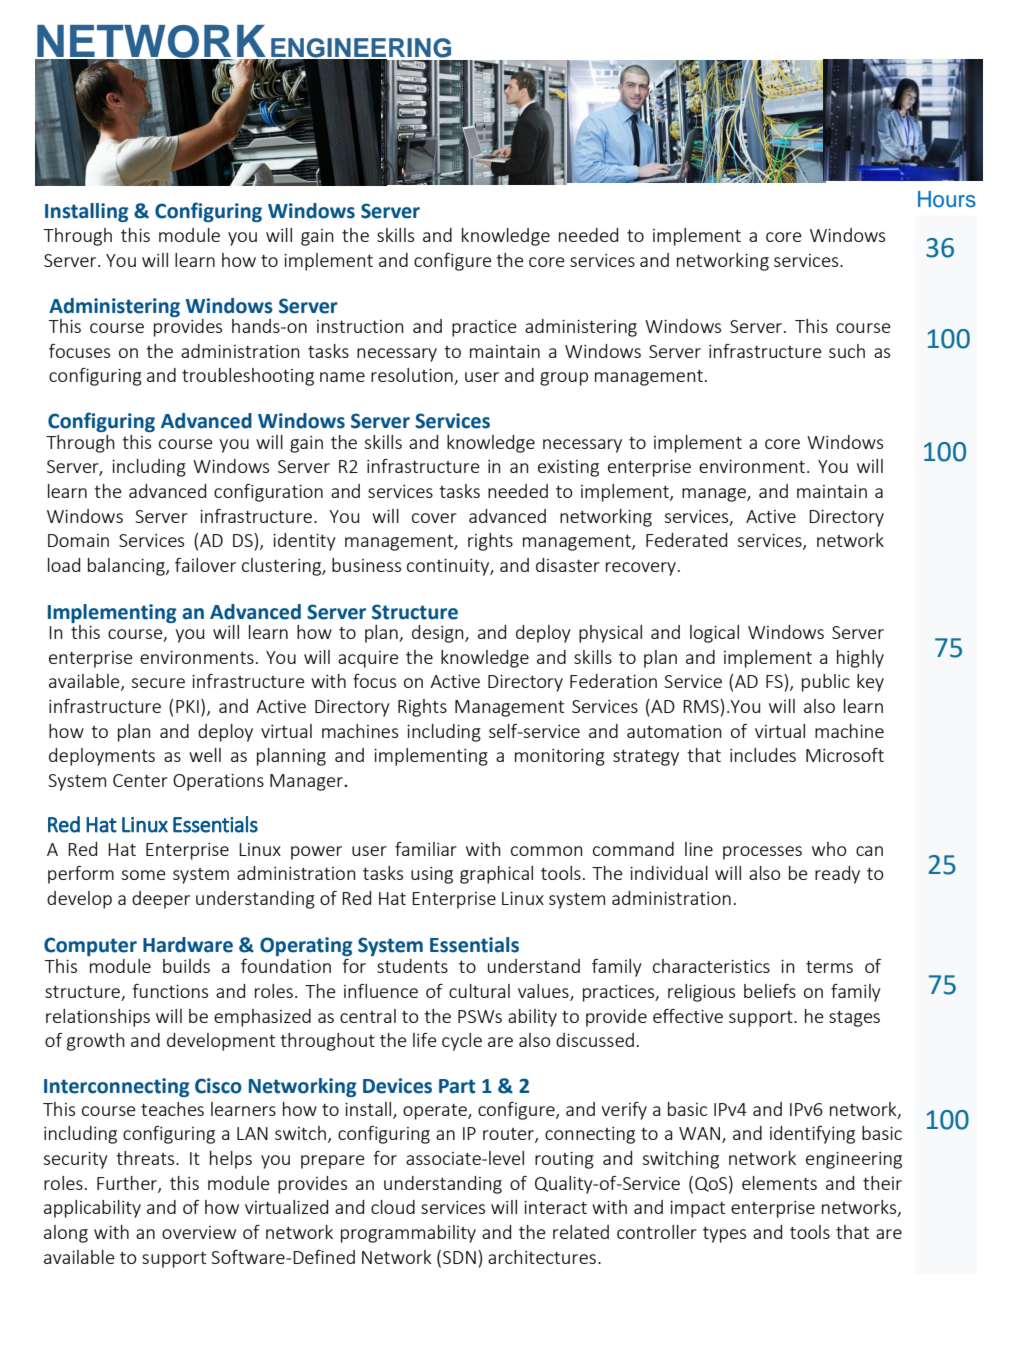 The image size is (1009, 1345). I want to click on failover, so click(205, 565).
